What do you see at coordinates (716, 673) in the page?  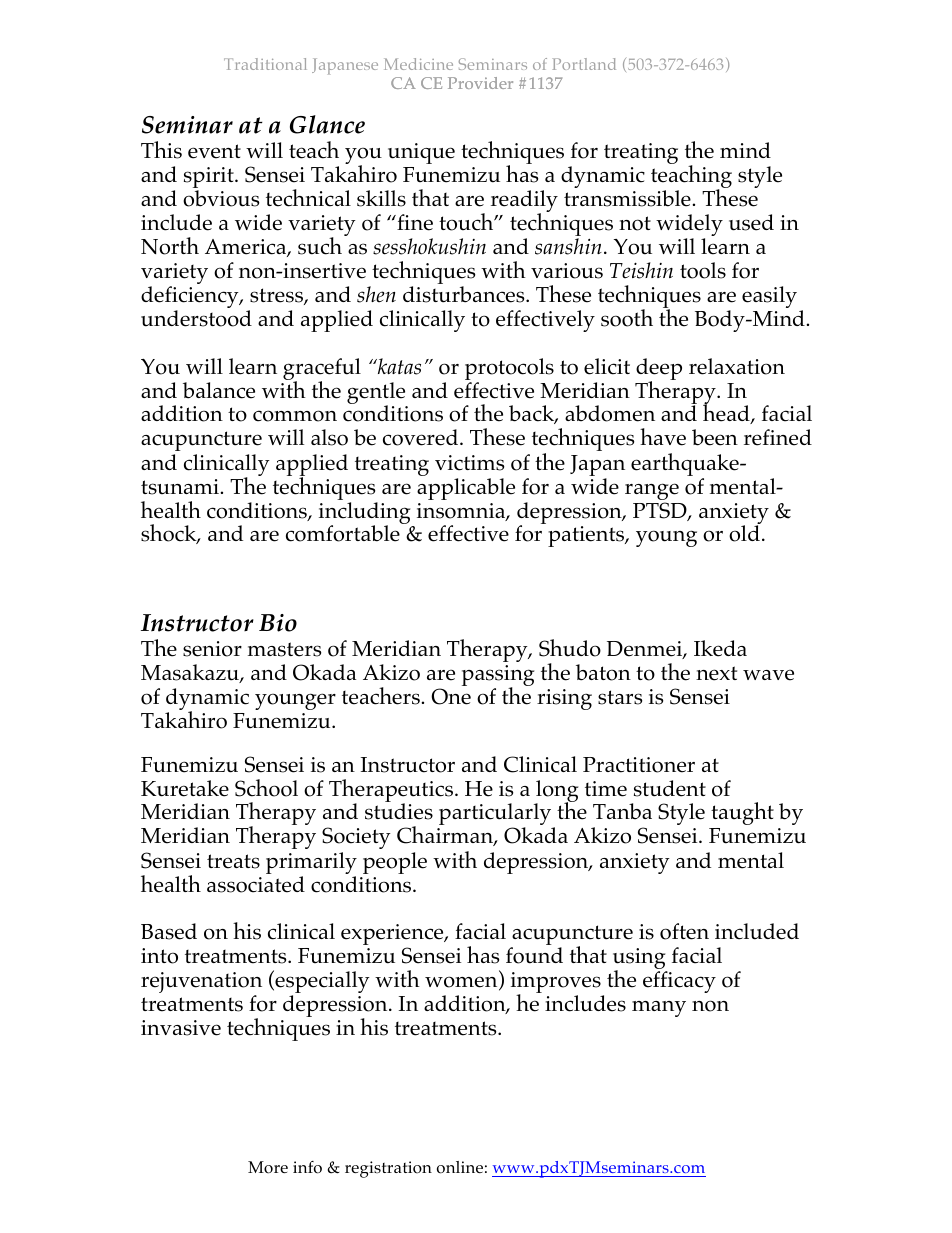 I see `next` at bounding box center [716, 673].
